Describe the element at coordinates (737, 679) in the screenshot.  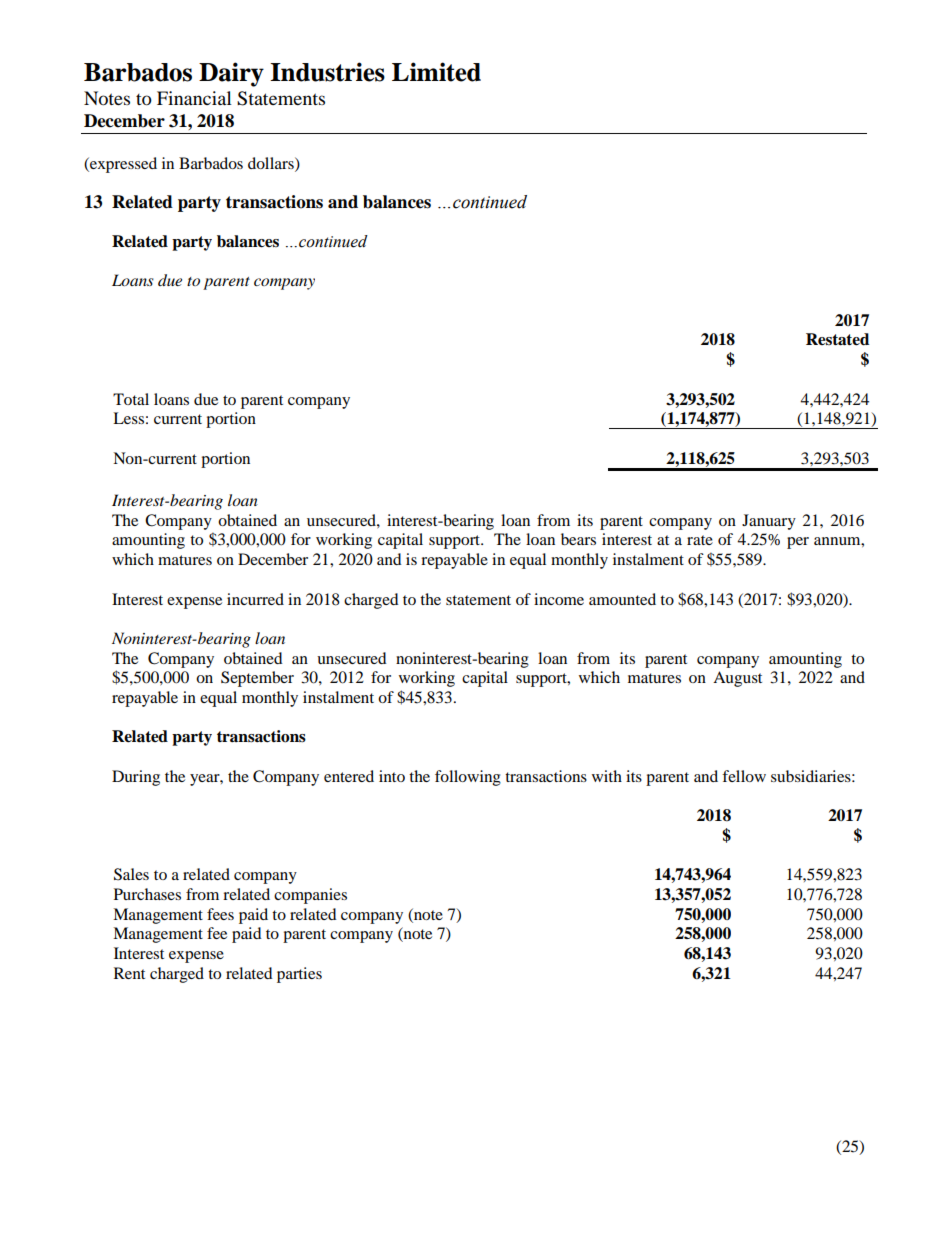
I see `August` at that location.
